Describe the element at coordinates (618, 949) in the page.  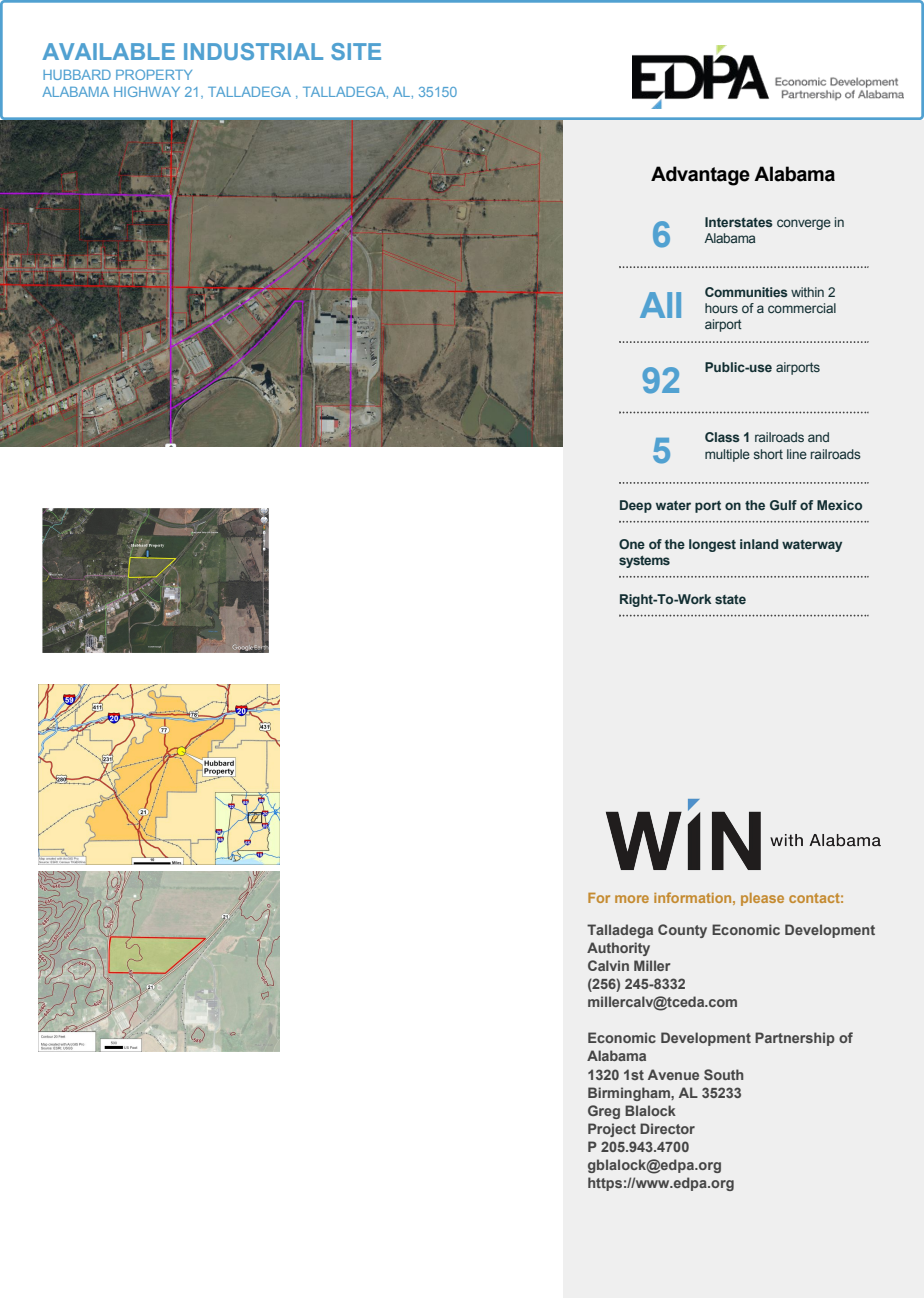
I see `Authority` at that location.
